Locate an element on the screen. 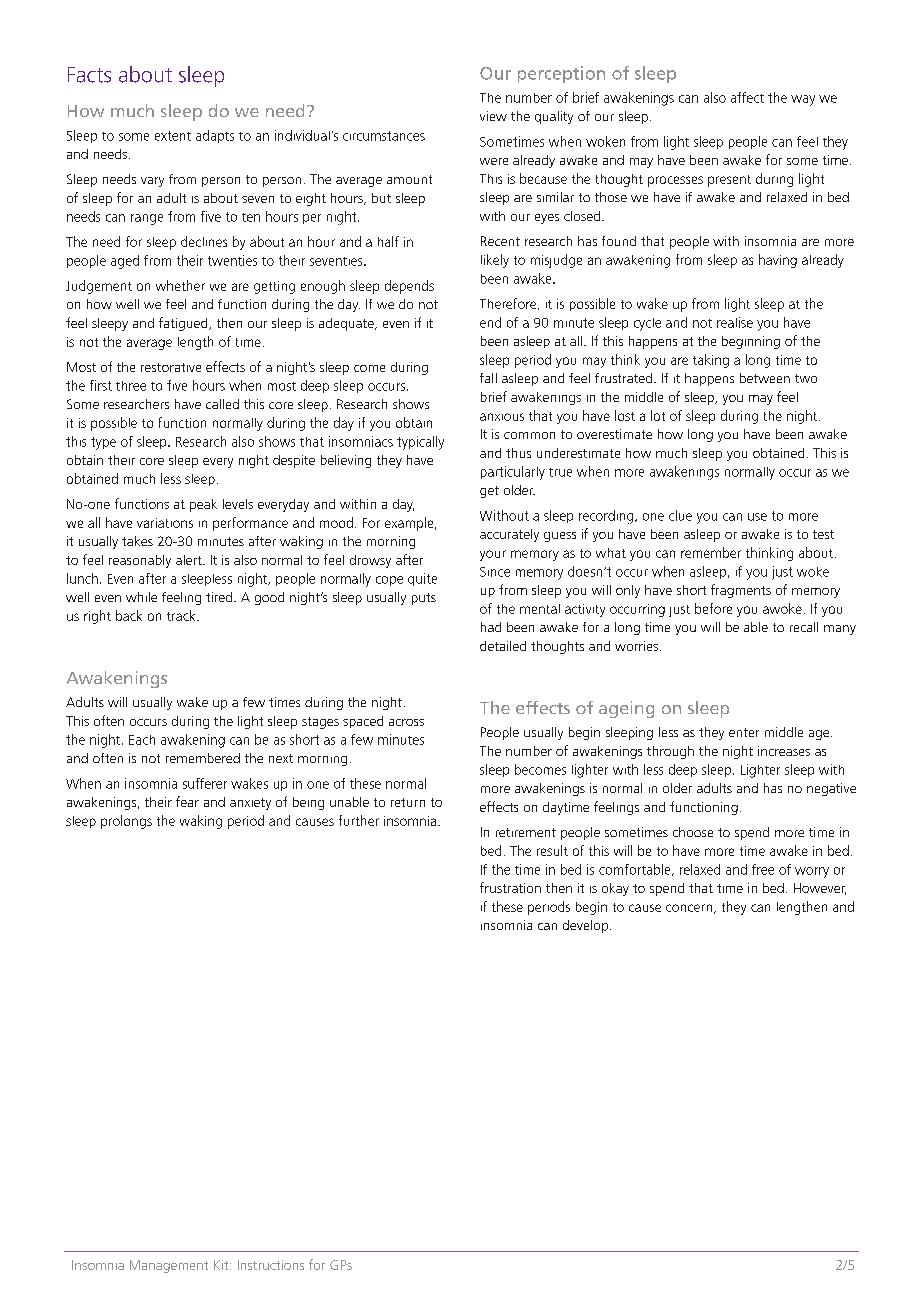 The width and height of the screenshot is (924, 1308). recall is located at coordinates (804, 627).
